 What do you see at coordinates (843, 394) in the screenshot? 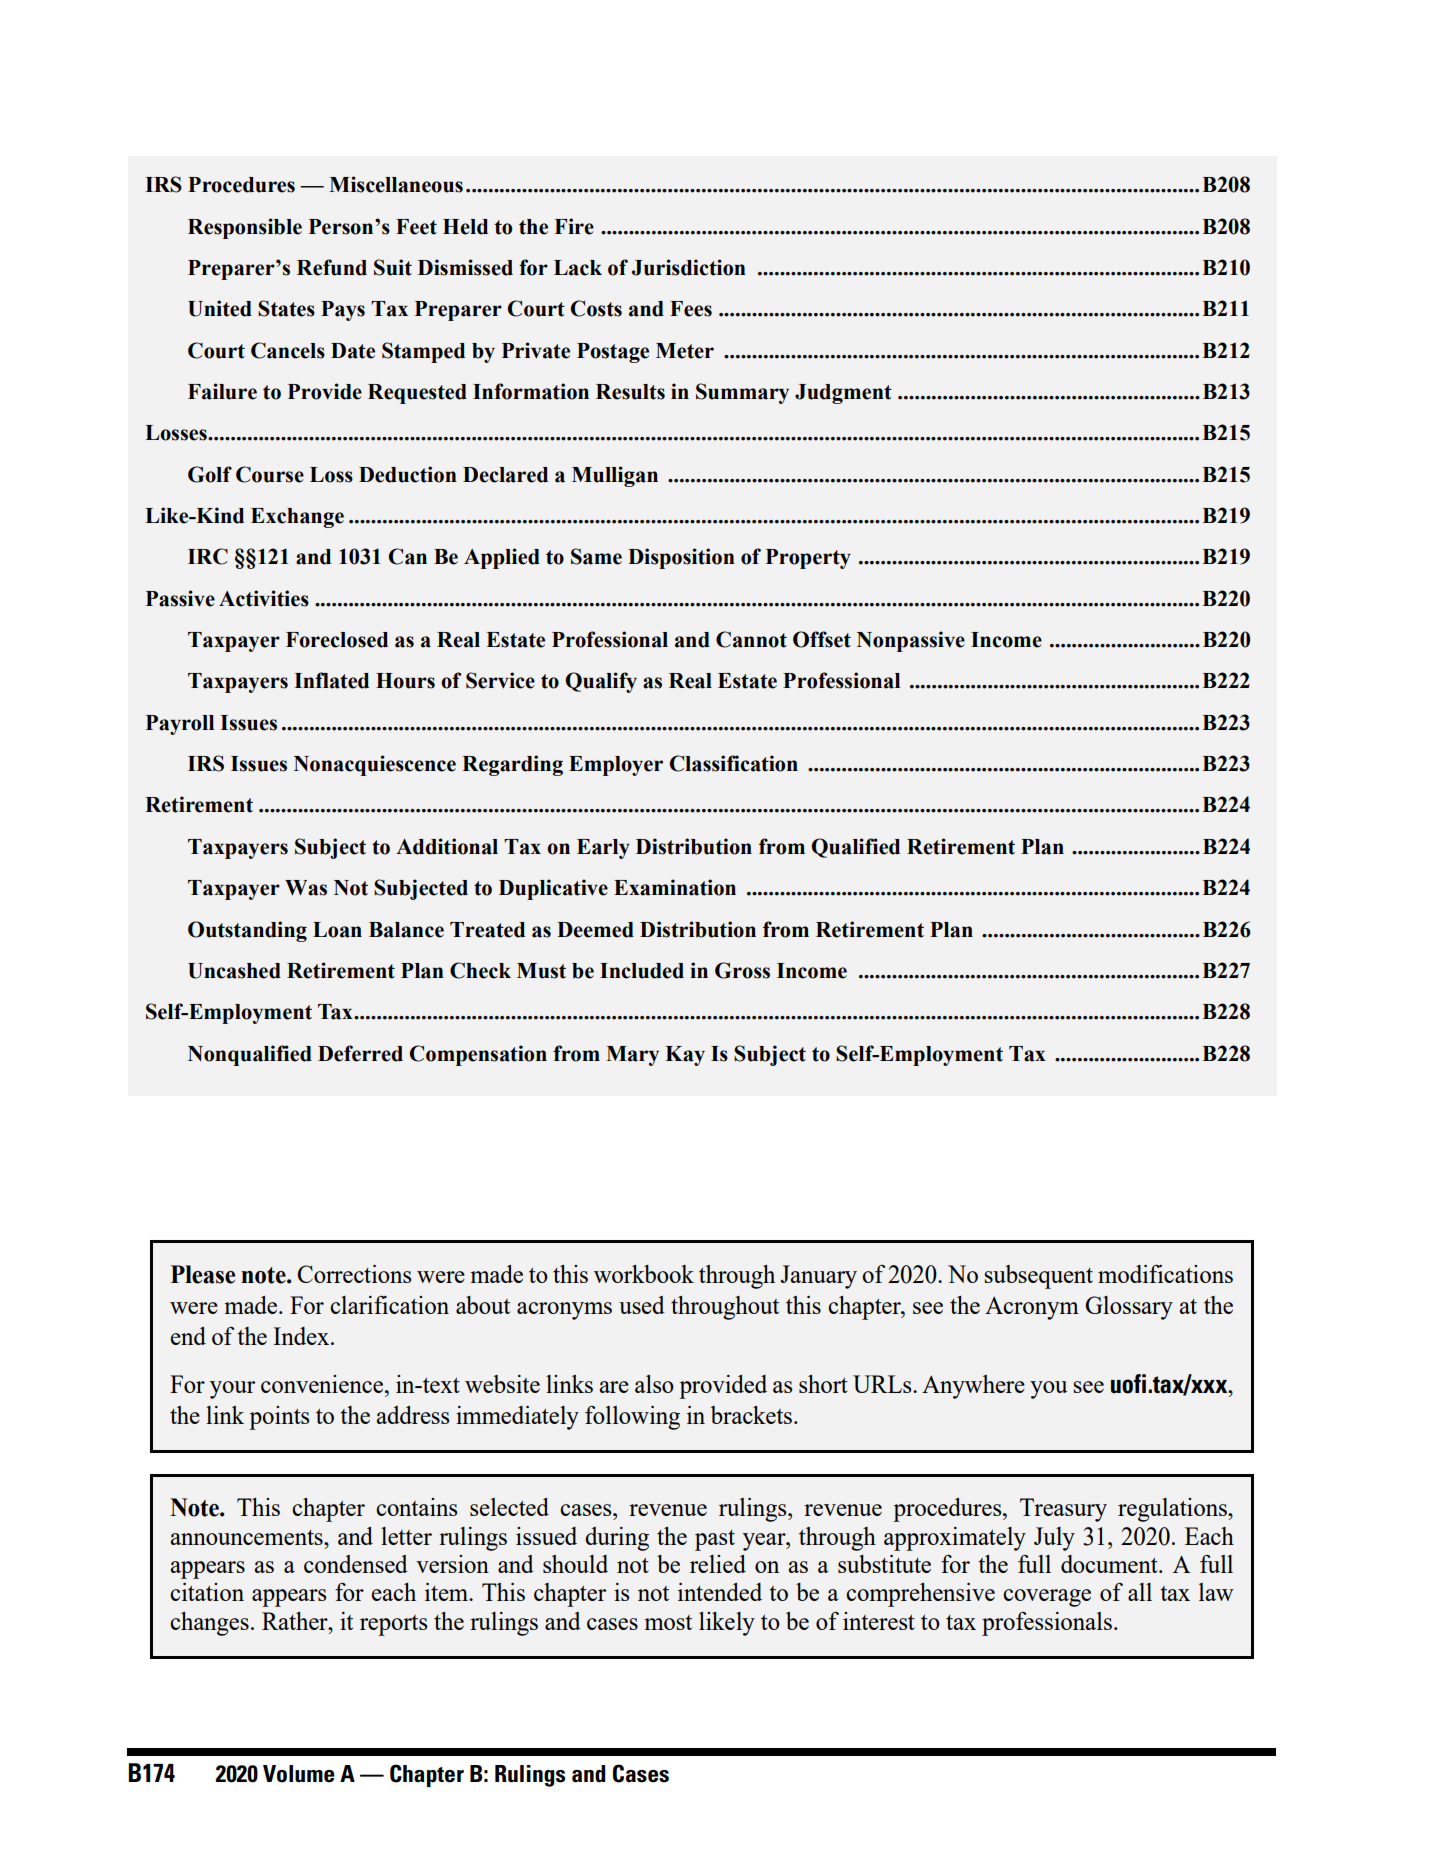
I see `Judgment` at bounding box center [843, 394].
